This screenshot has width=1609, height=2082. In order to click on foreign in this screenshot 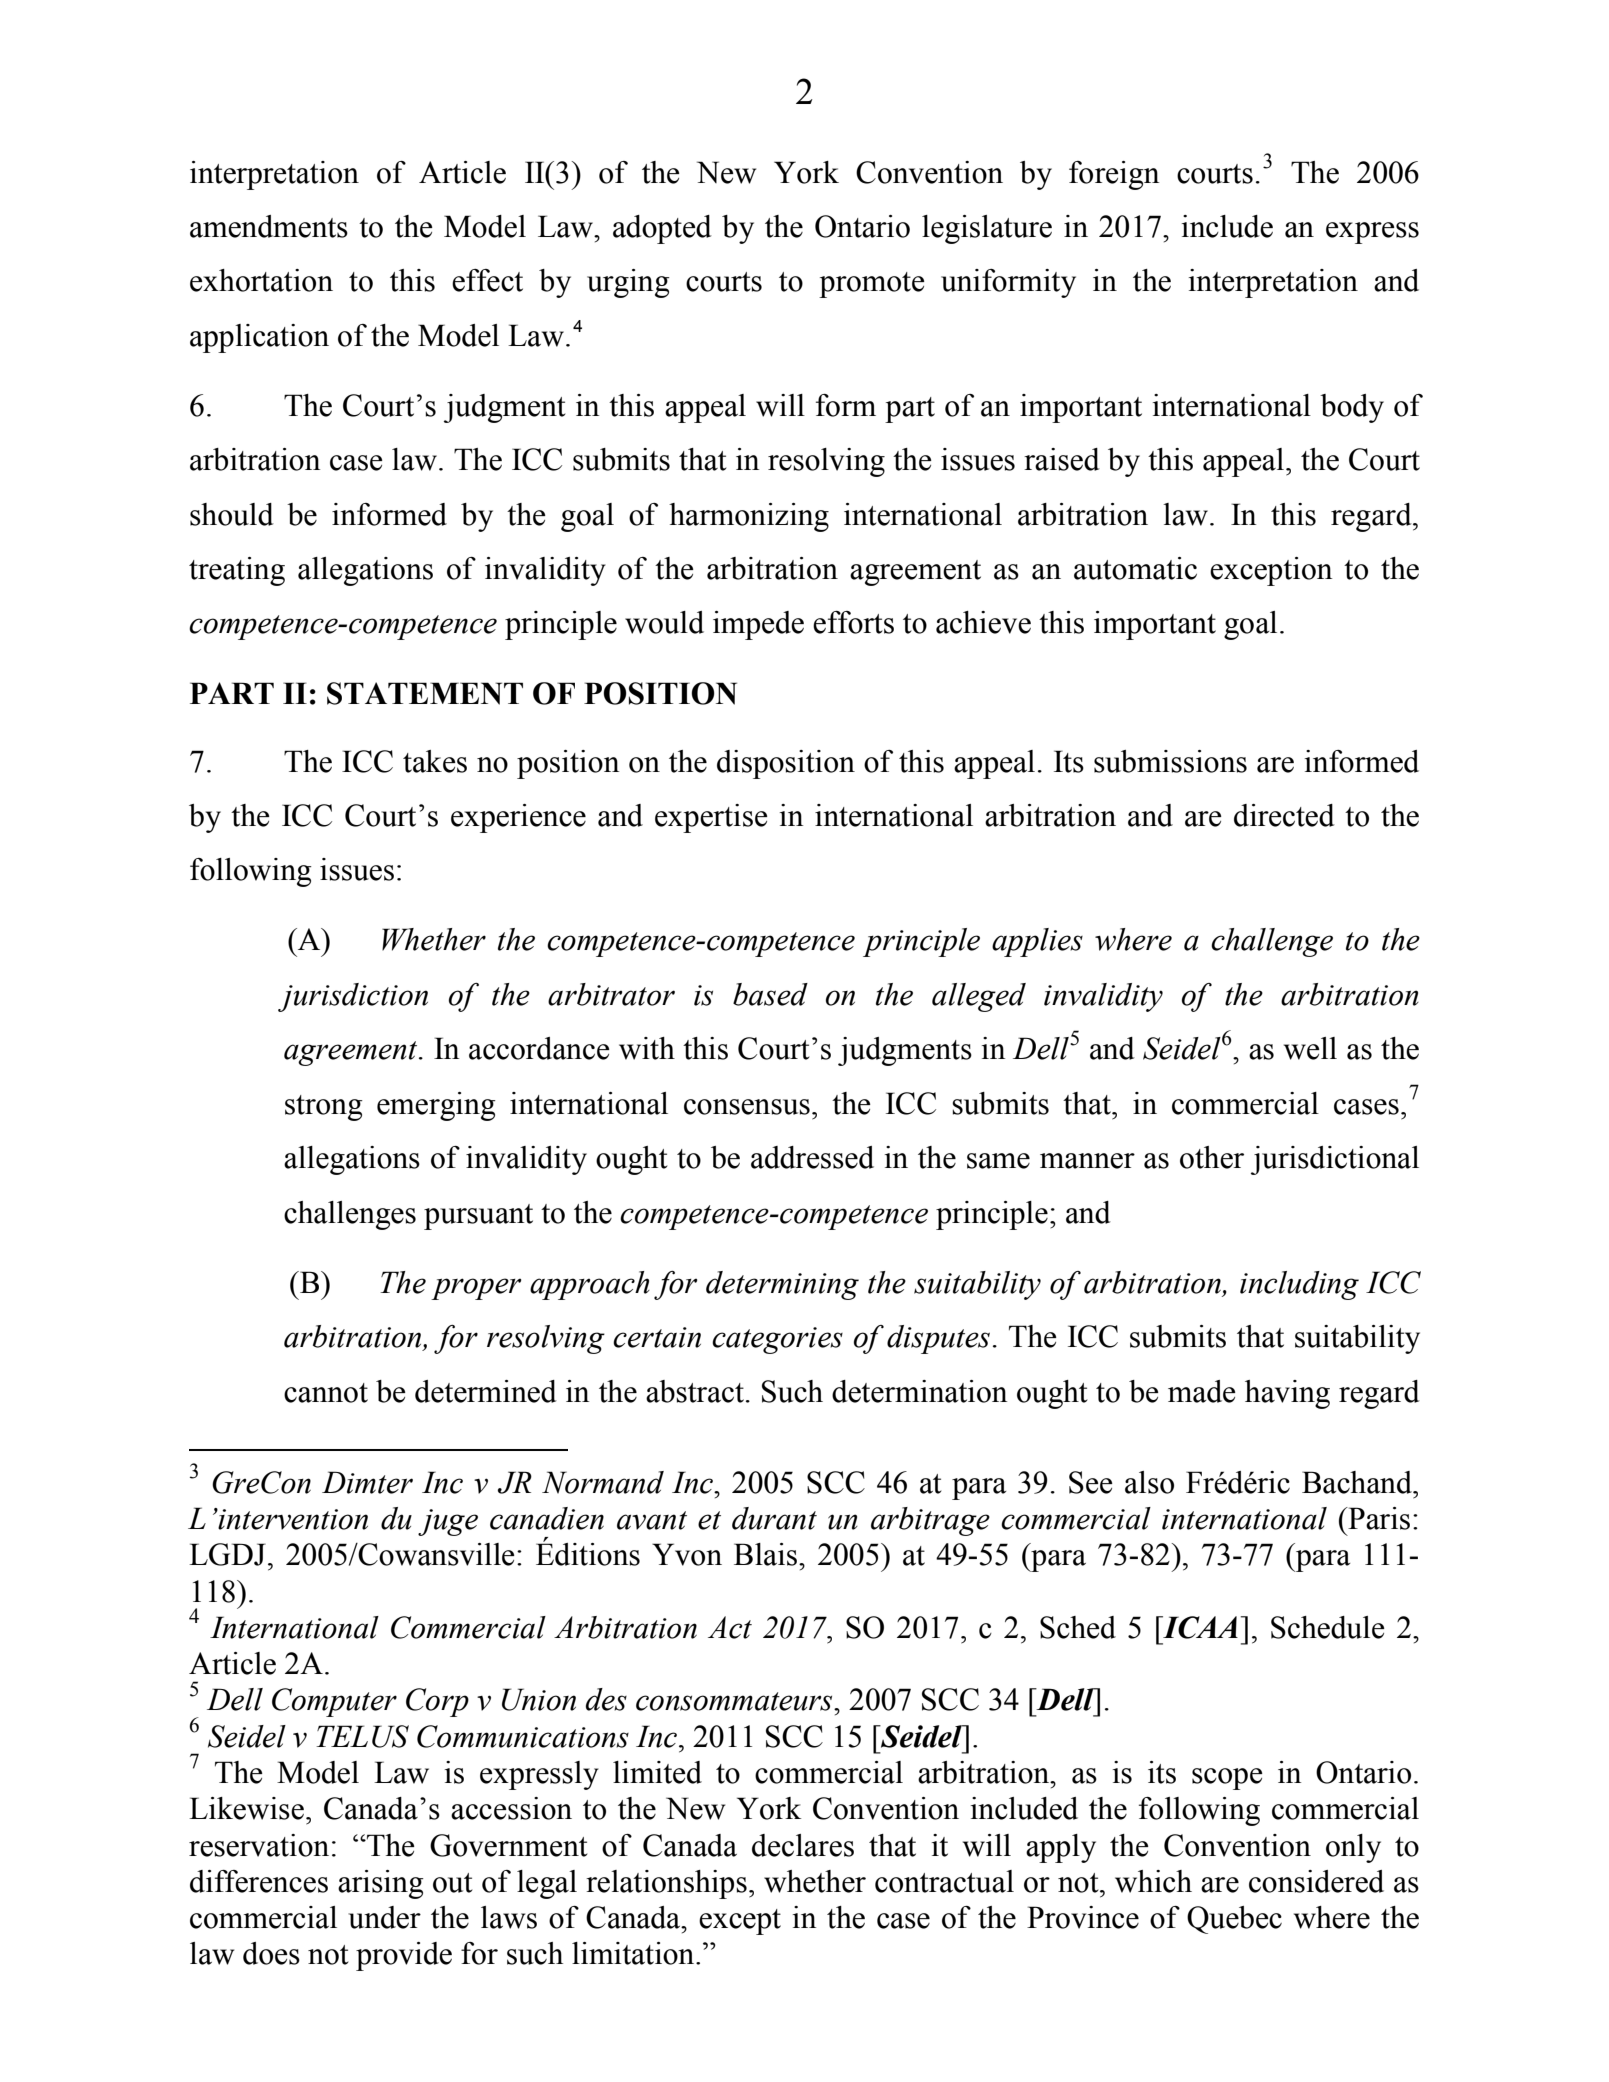, I will do `click(1114, 175)`.
